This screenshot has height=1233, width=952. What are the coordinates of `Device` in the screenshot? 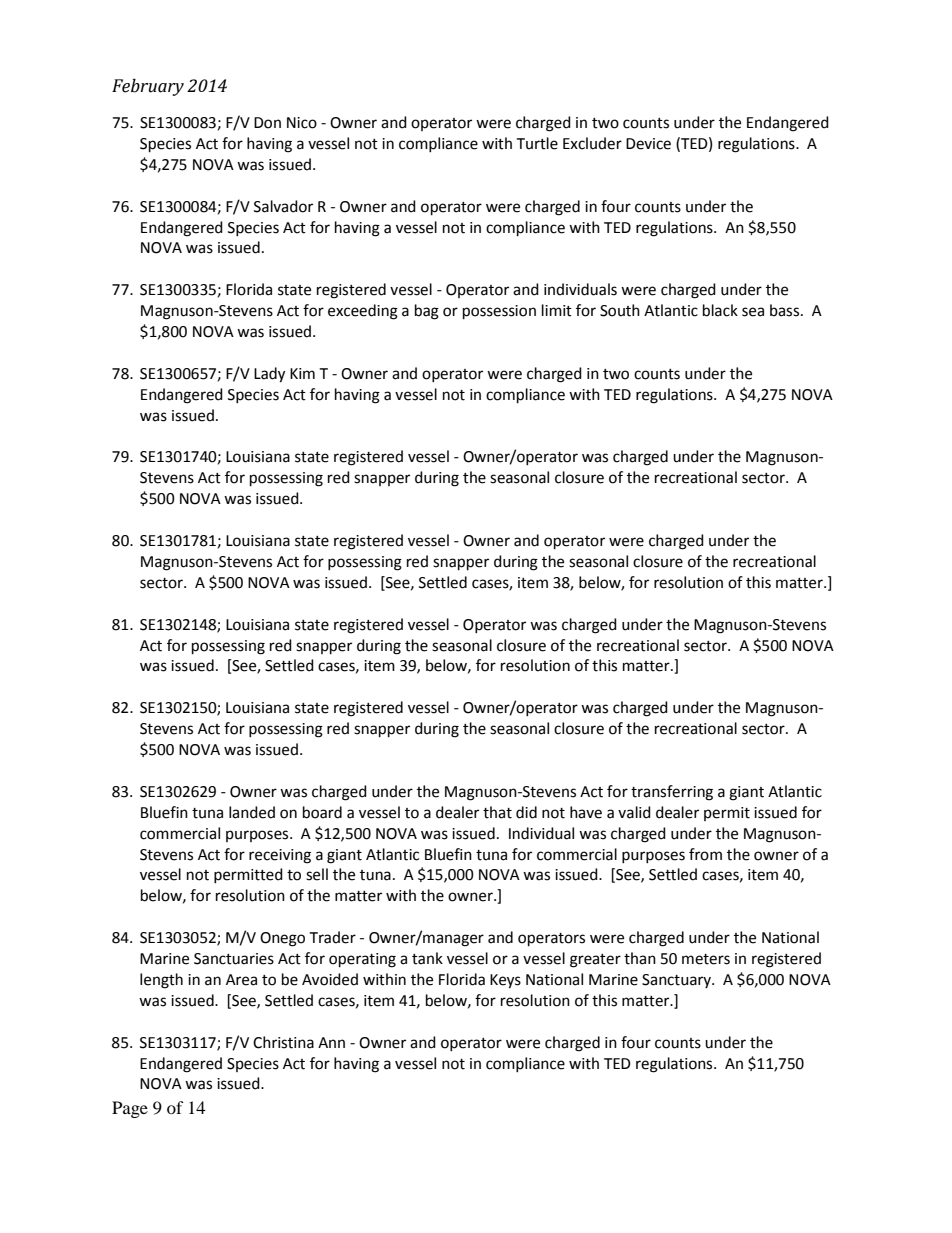 It's located at (648, 144).
